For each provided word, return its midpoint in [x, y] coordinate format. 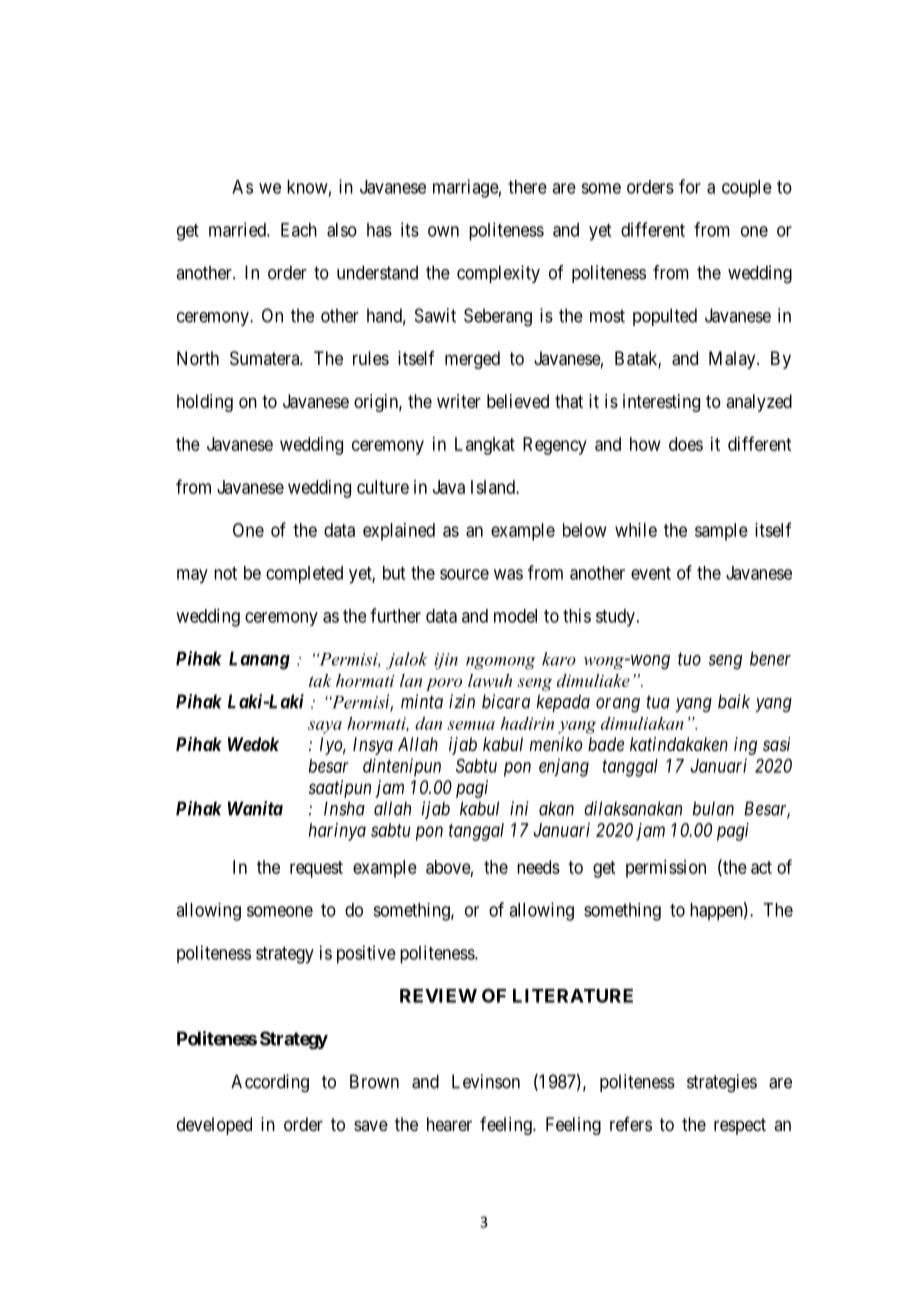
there [527, 187]
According [270, 1083]
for [690, 186]
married [238, 229]
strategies [722, 1083]
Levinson [486, 1081]
